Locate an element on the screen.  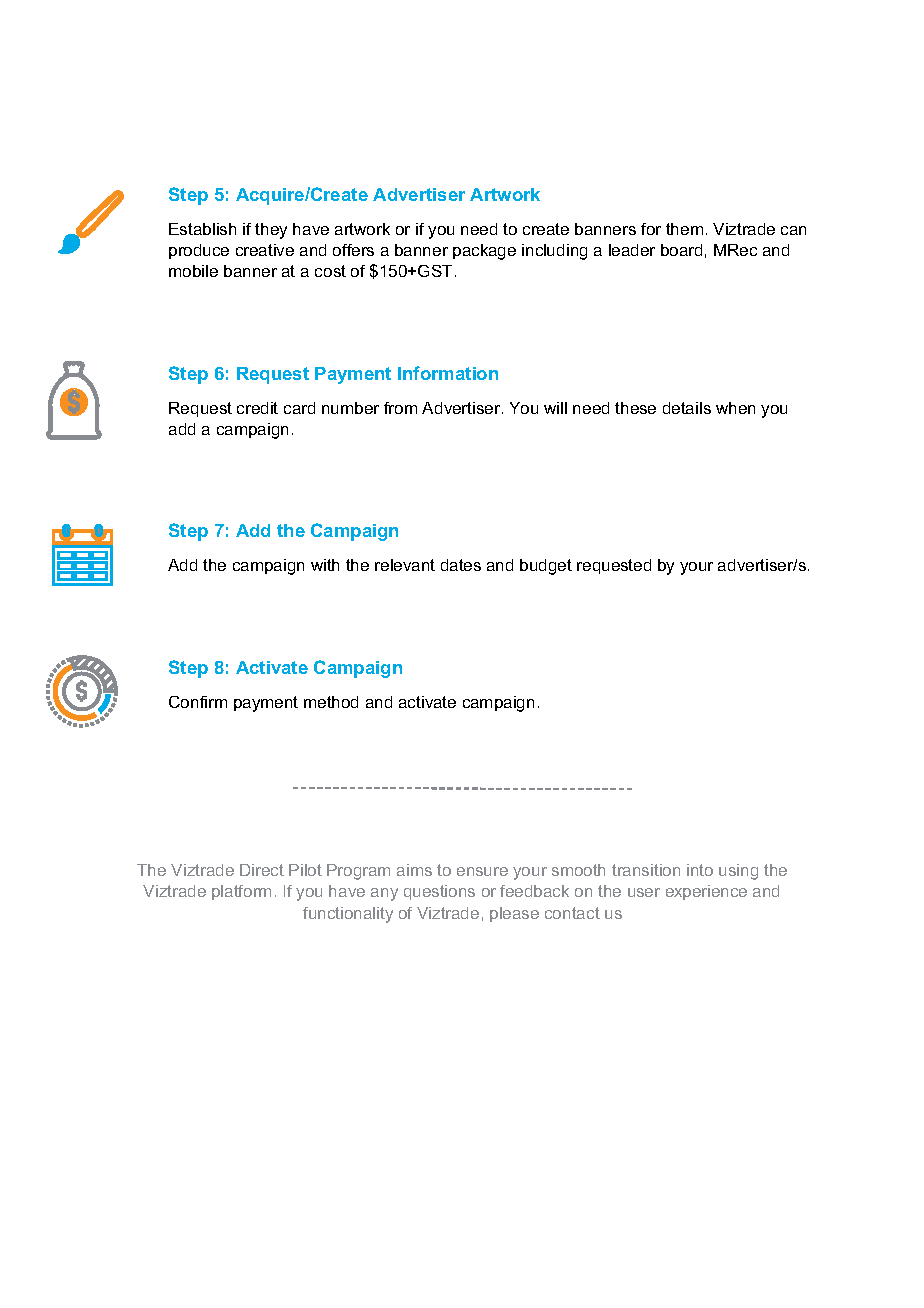
when is located at coordinates (735, 408).
